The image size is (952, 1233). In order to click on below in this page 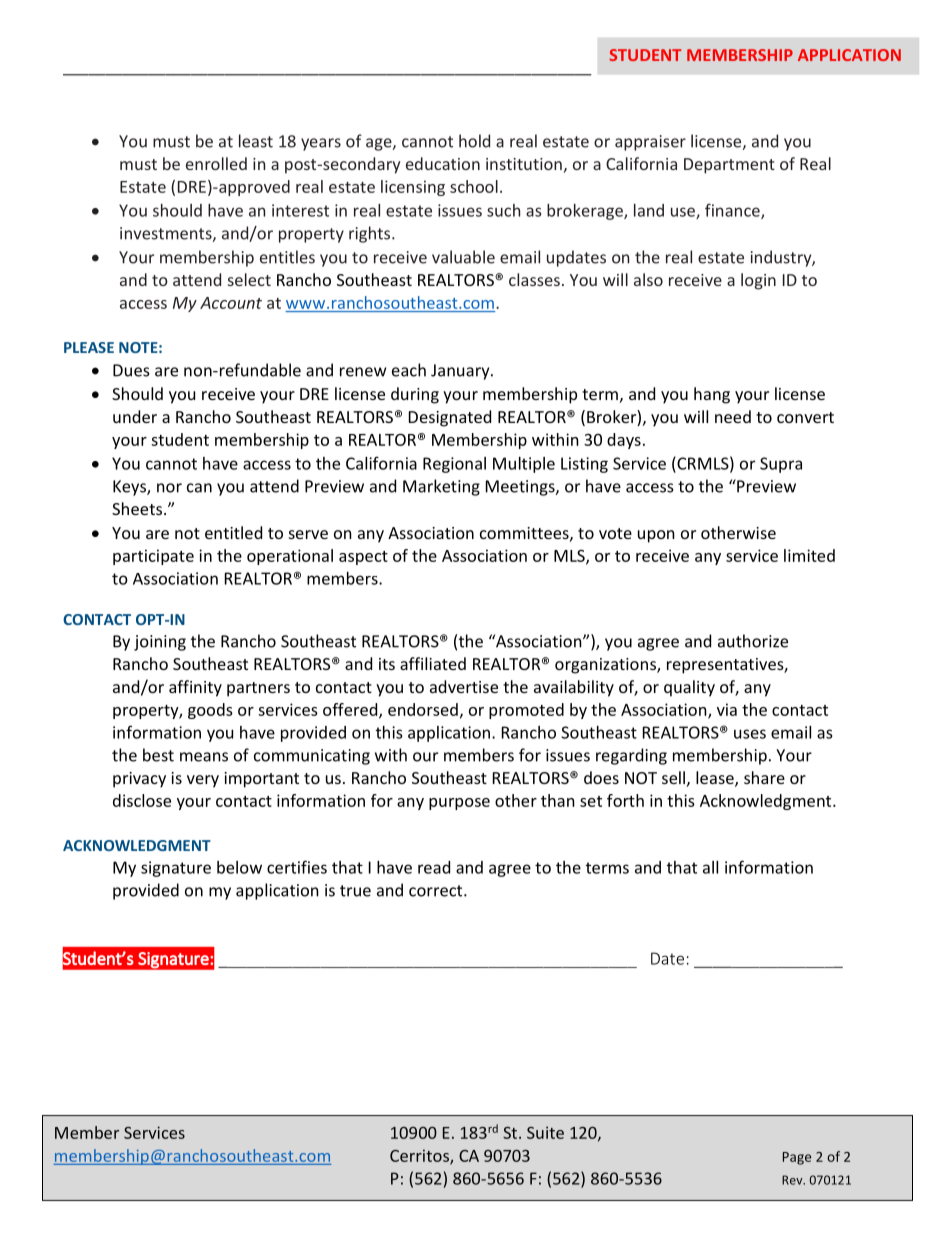, I will do `click(239, 867)`.
